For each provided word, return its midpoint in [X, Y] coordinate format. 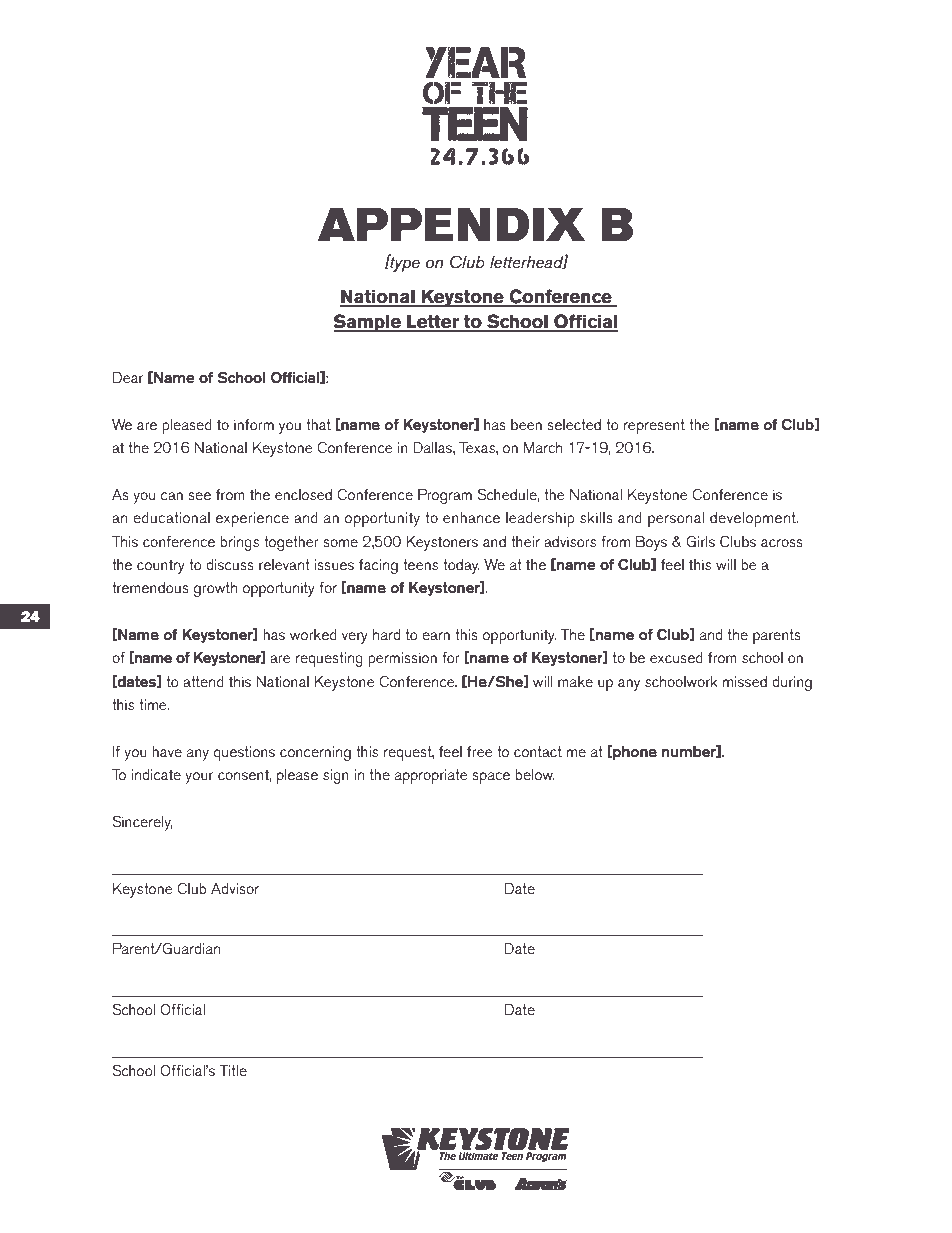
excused [676, 657]
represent [654, 426]
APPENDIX [451, 224]
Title [233, 1070]
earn [436, 636]
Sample [368, 323]
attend [203, 681]
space [491, 778]
